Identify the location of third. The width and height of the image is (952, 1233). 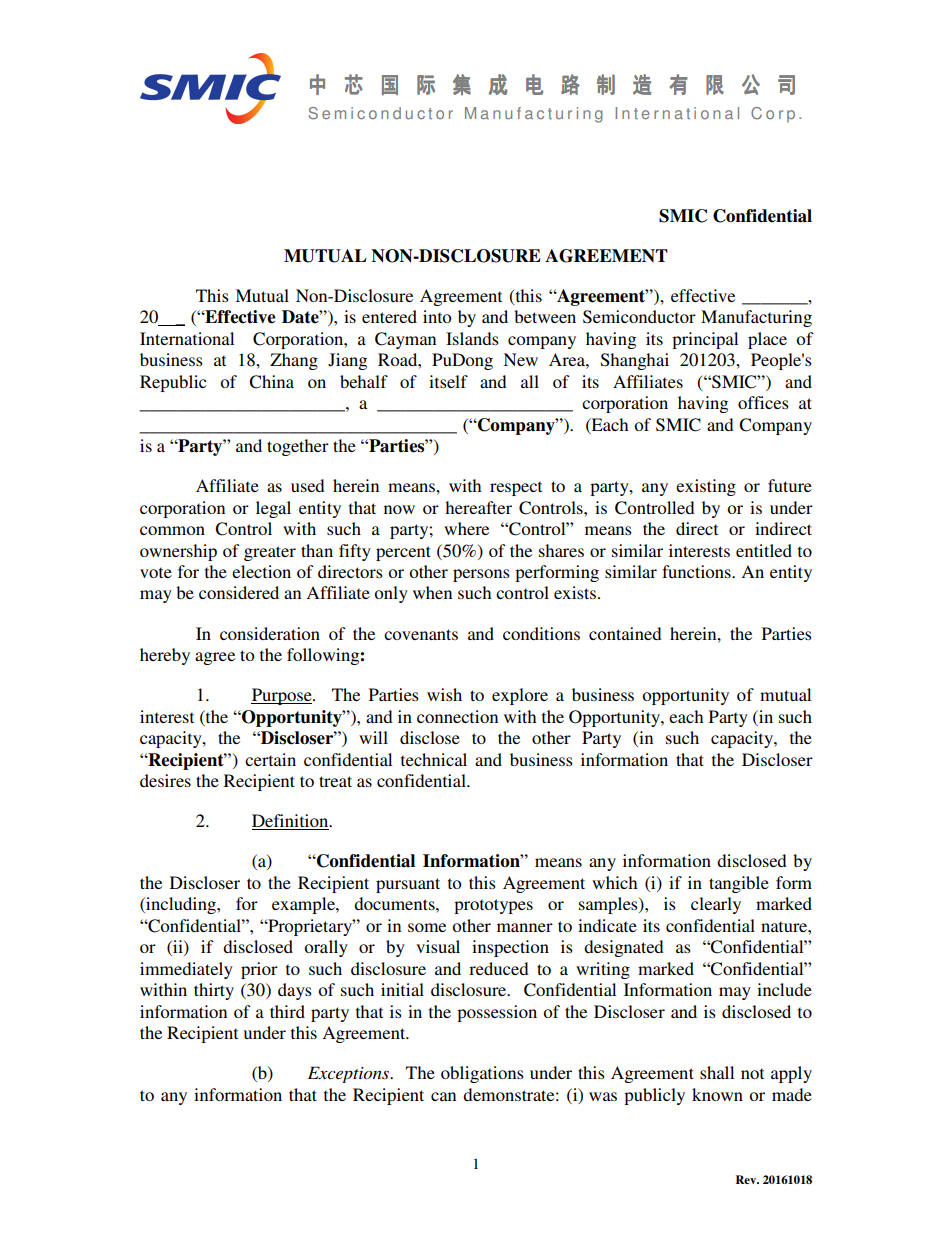
(287, 1011).
